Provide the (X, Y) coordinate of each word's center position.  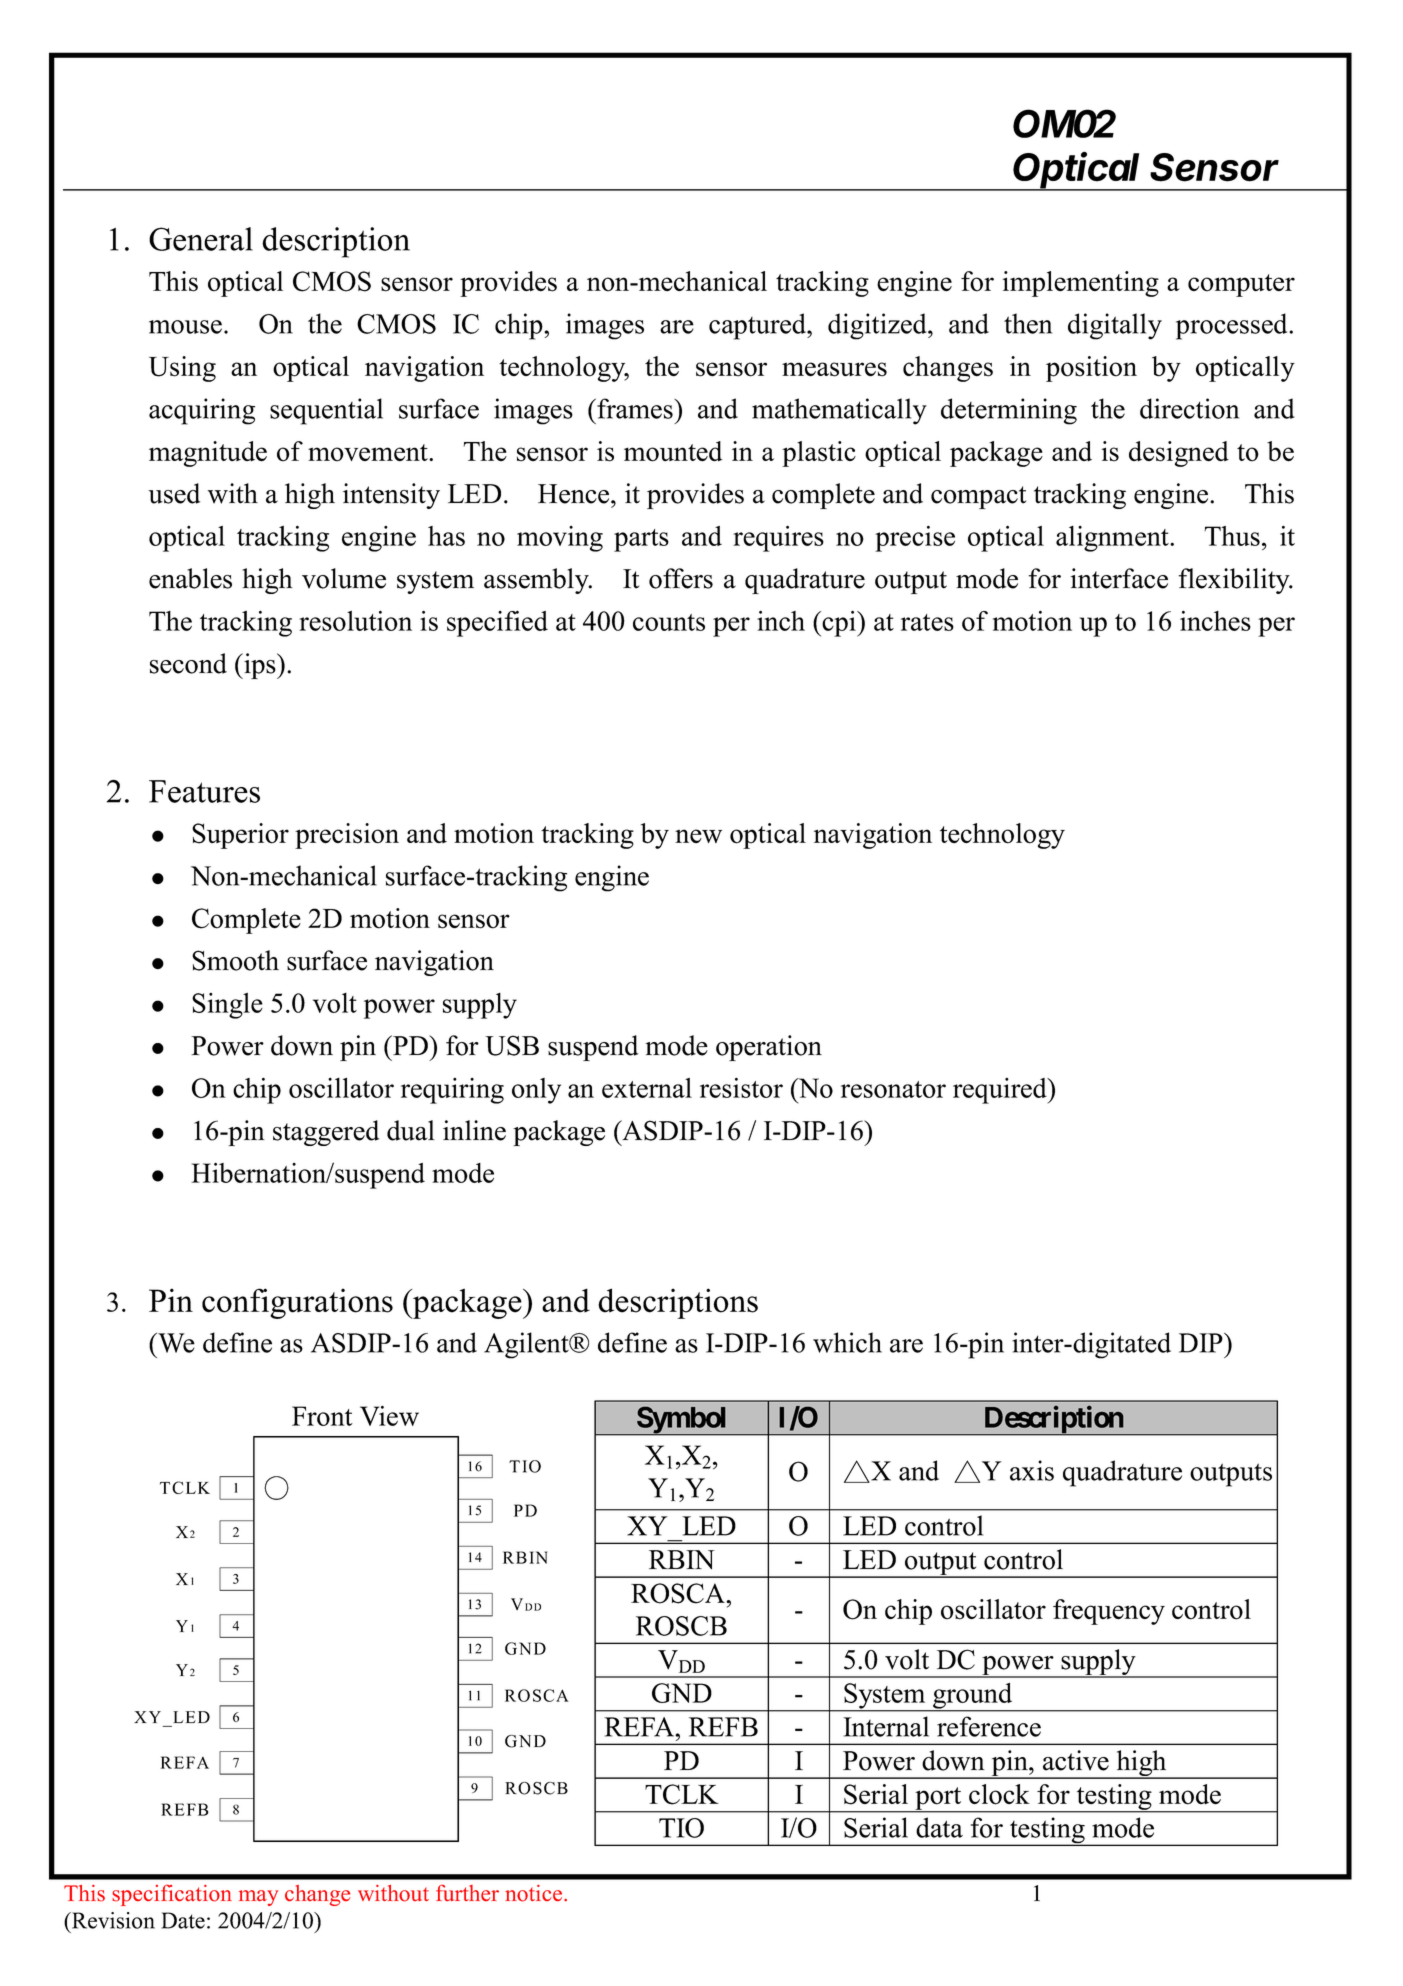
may (258, 1898)
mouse (185, 327)
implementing (1080, 284)
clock (999, 1794)
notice (535, 1893)
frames (635, 408)
